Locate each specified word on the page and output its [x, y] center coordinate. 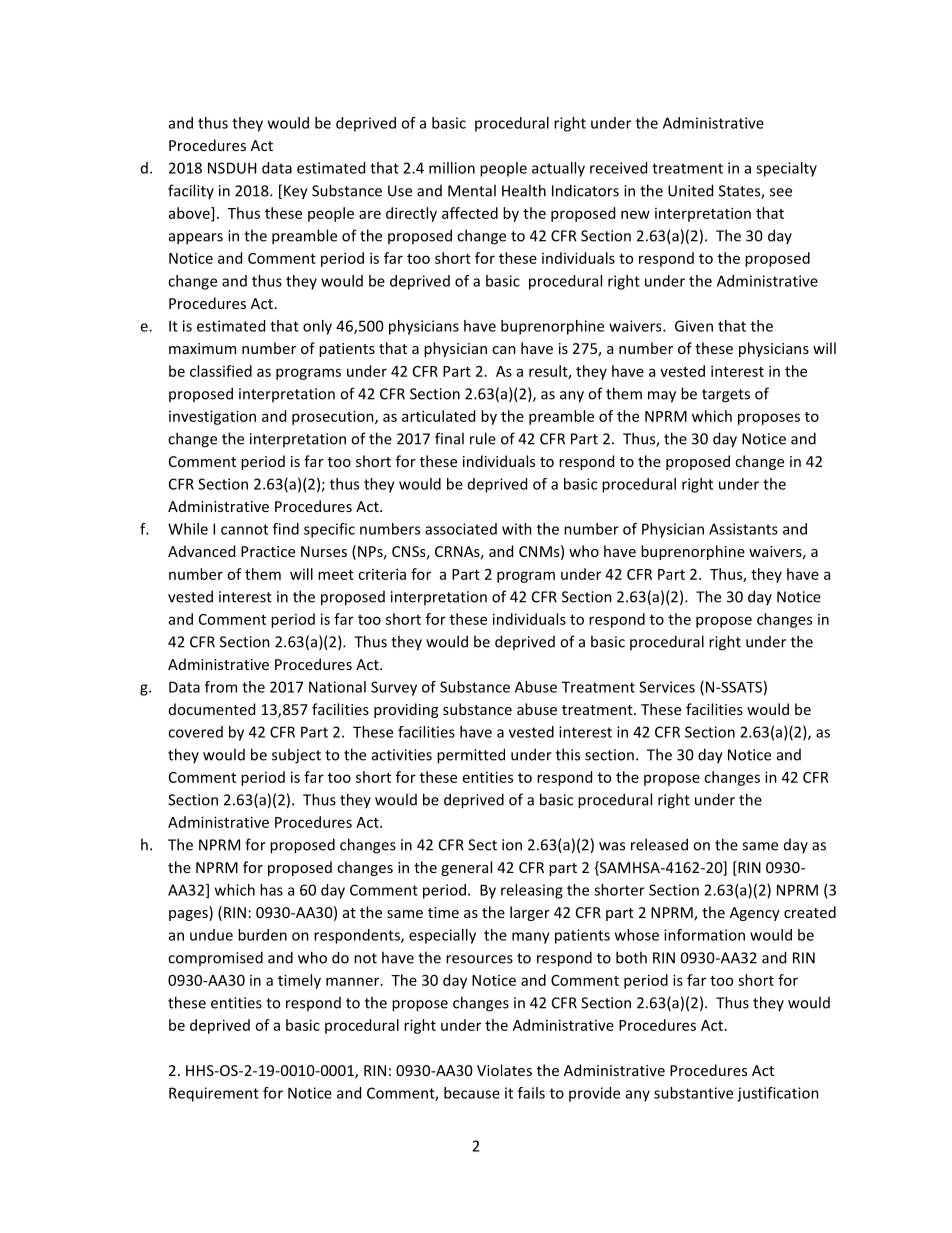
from [221, 687]
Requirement [214, 1094]
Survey [394, 688]
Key [296, 192]
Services [667, 687]
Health [524, 190]
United [690, 190]
